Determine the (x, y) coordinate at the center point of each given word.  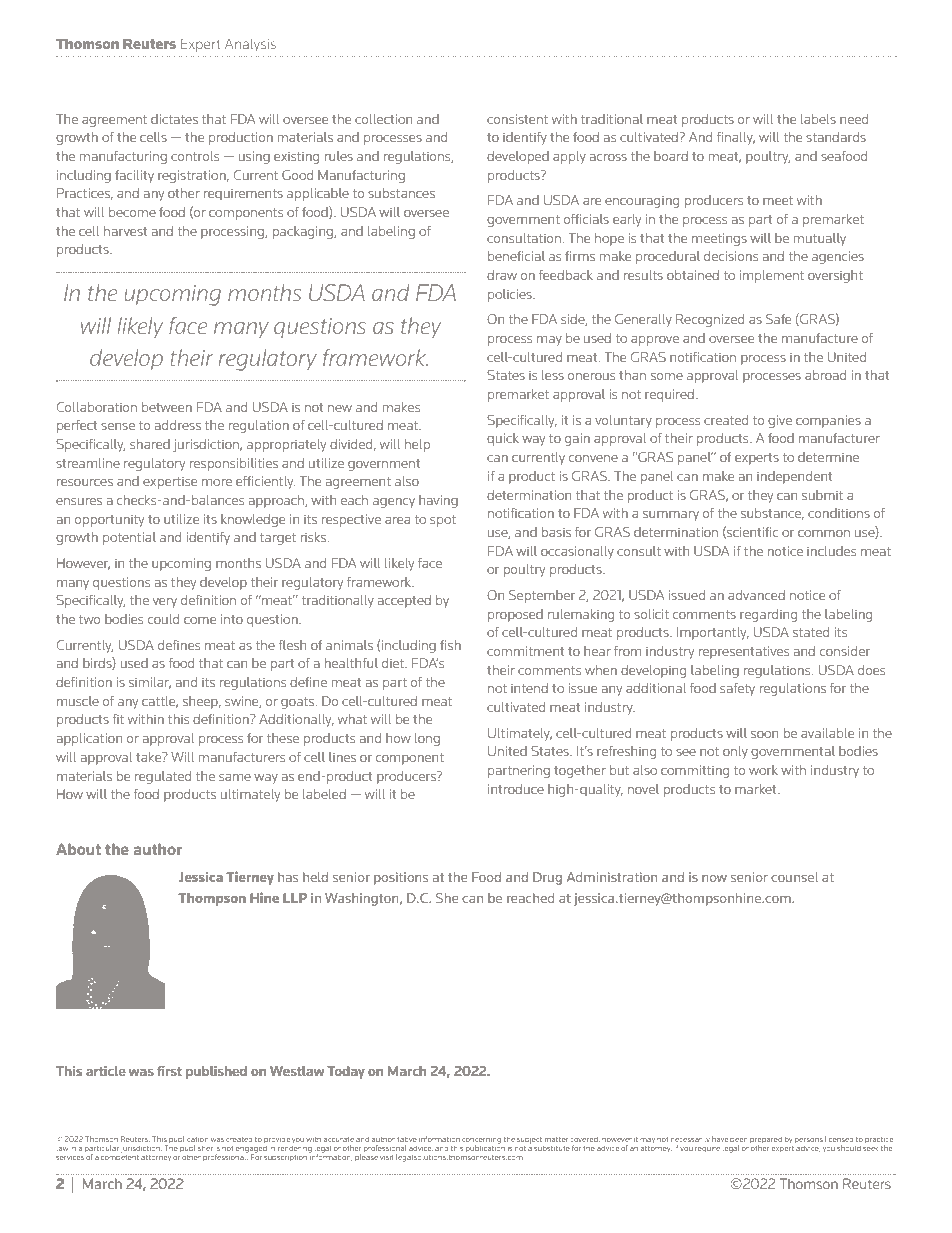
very (165, 603)
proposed (515, 615)
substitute (552, 1148)
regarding (768, 615)
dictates (174, 119)
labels (818, 119)
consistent (517, 119)
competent (120, 1158)
